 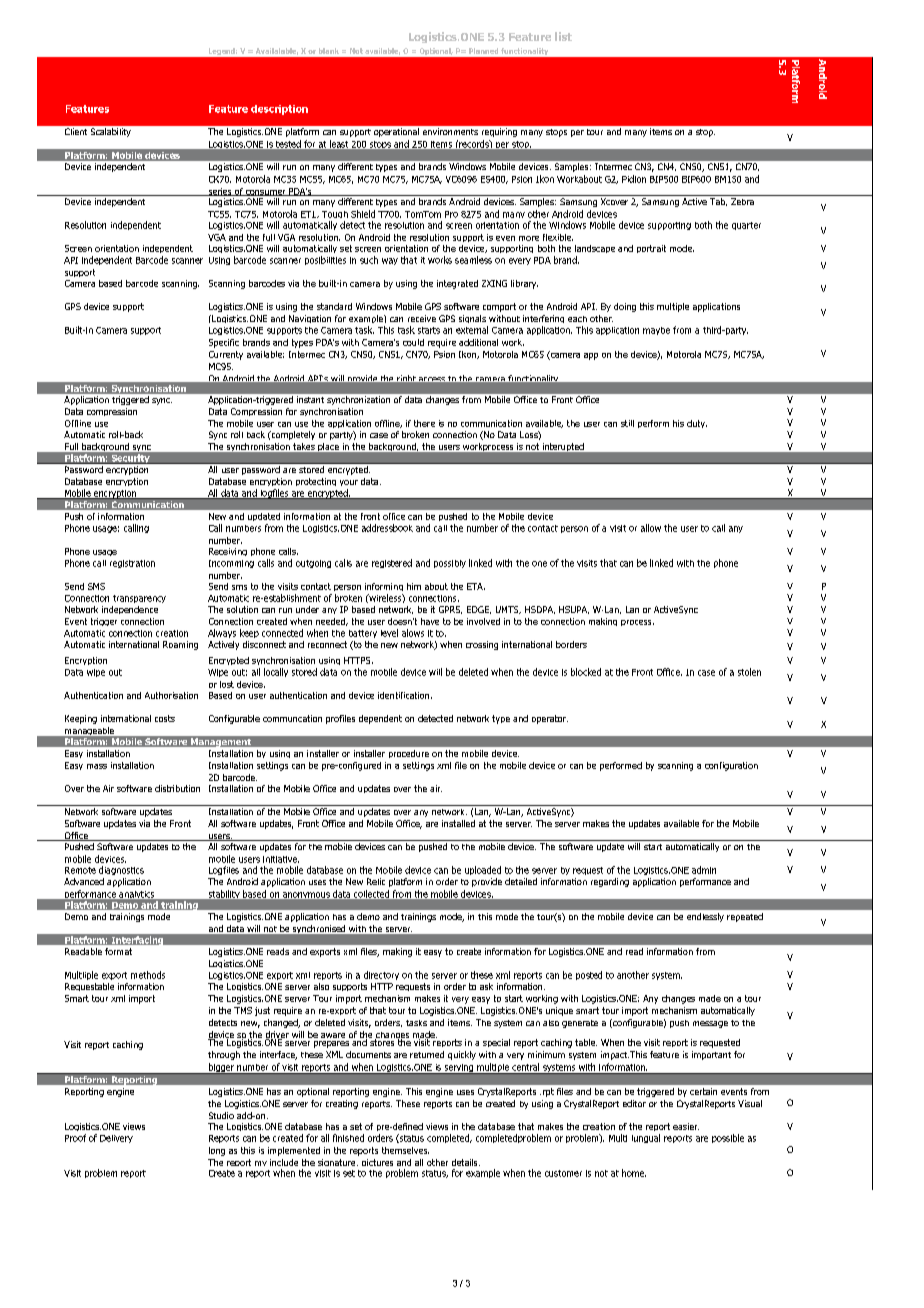 What do you see at coordinates (139, 599) in the screenshot?
I see `transparency` at bounding box center [139, 599].
